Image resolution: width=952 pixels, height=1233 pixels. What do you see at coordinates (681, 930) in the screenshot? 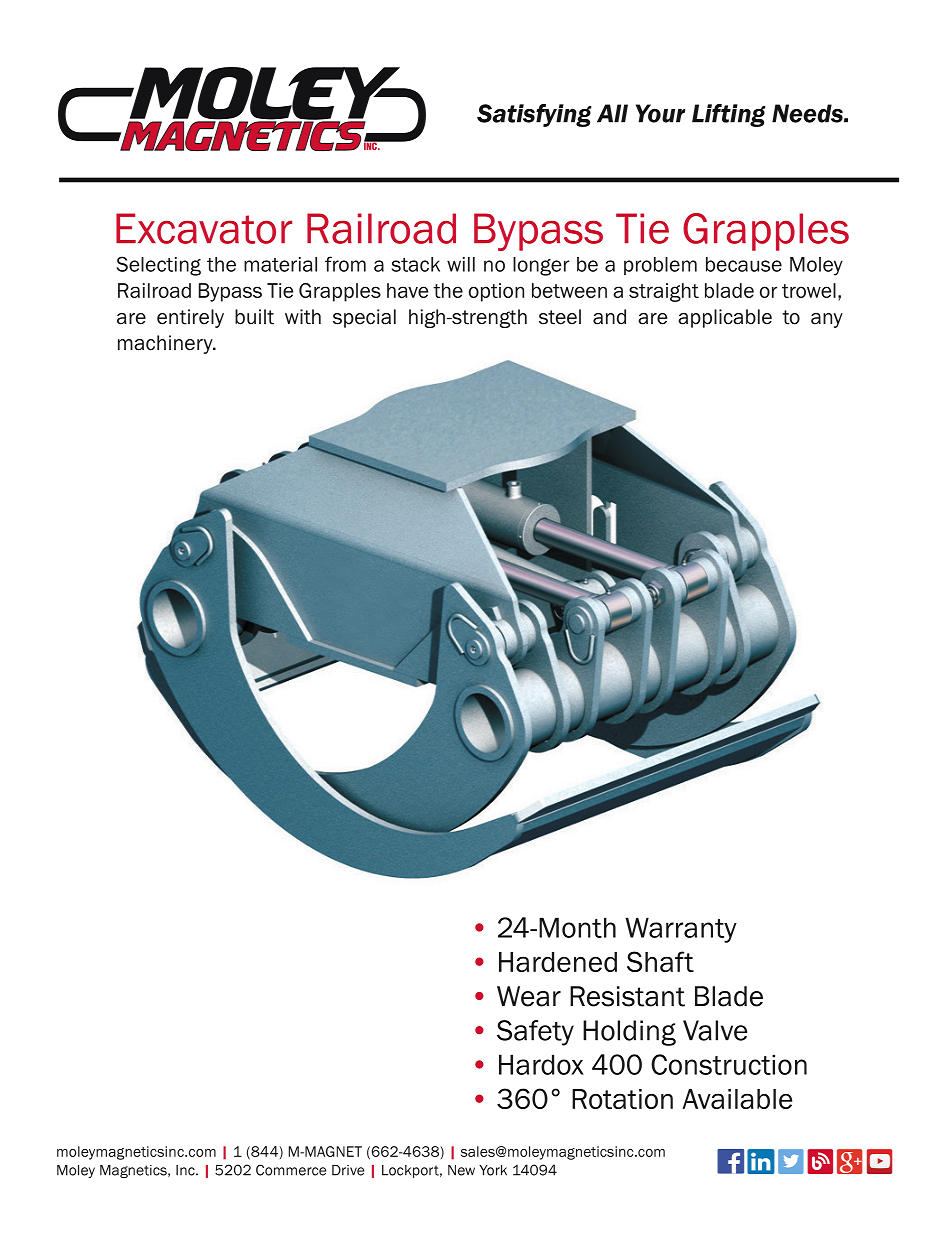
I see `Warranty` at bounding box center [681, 930].
